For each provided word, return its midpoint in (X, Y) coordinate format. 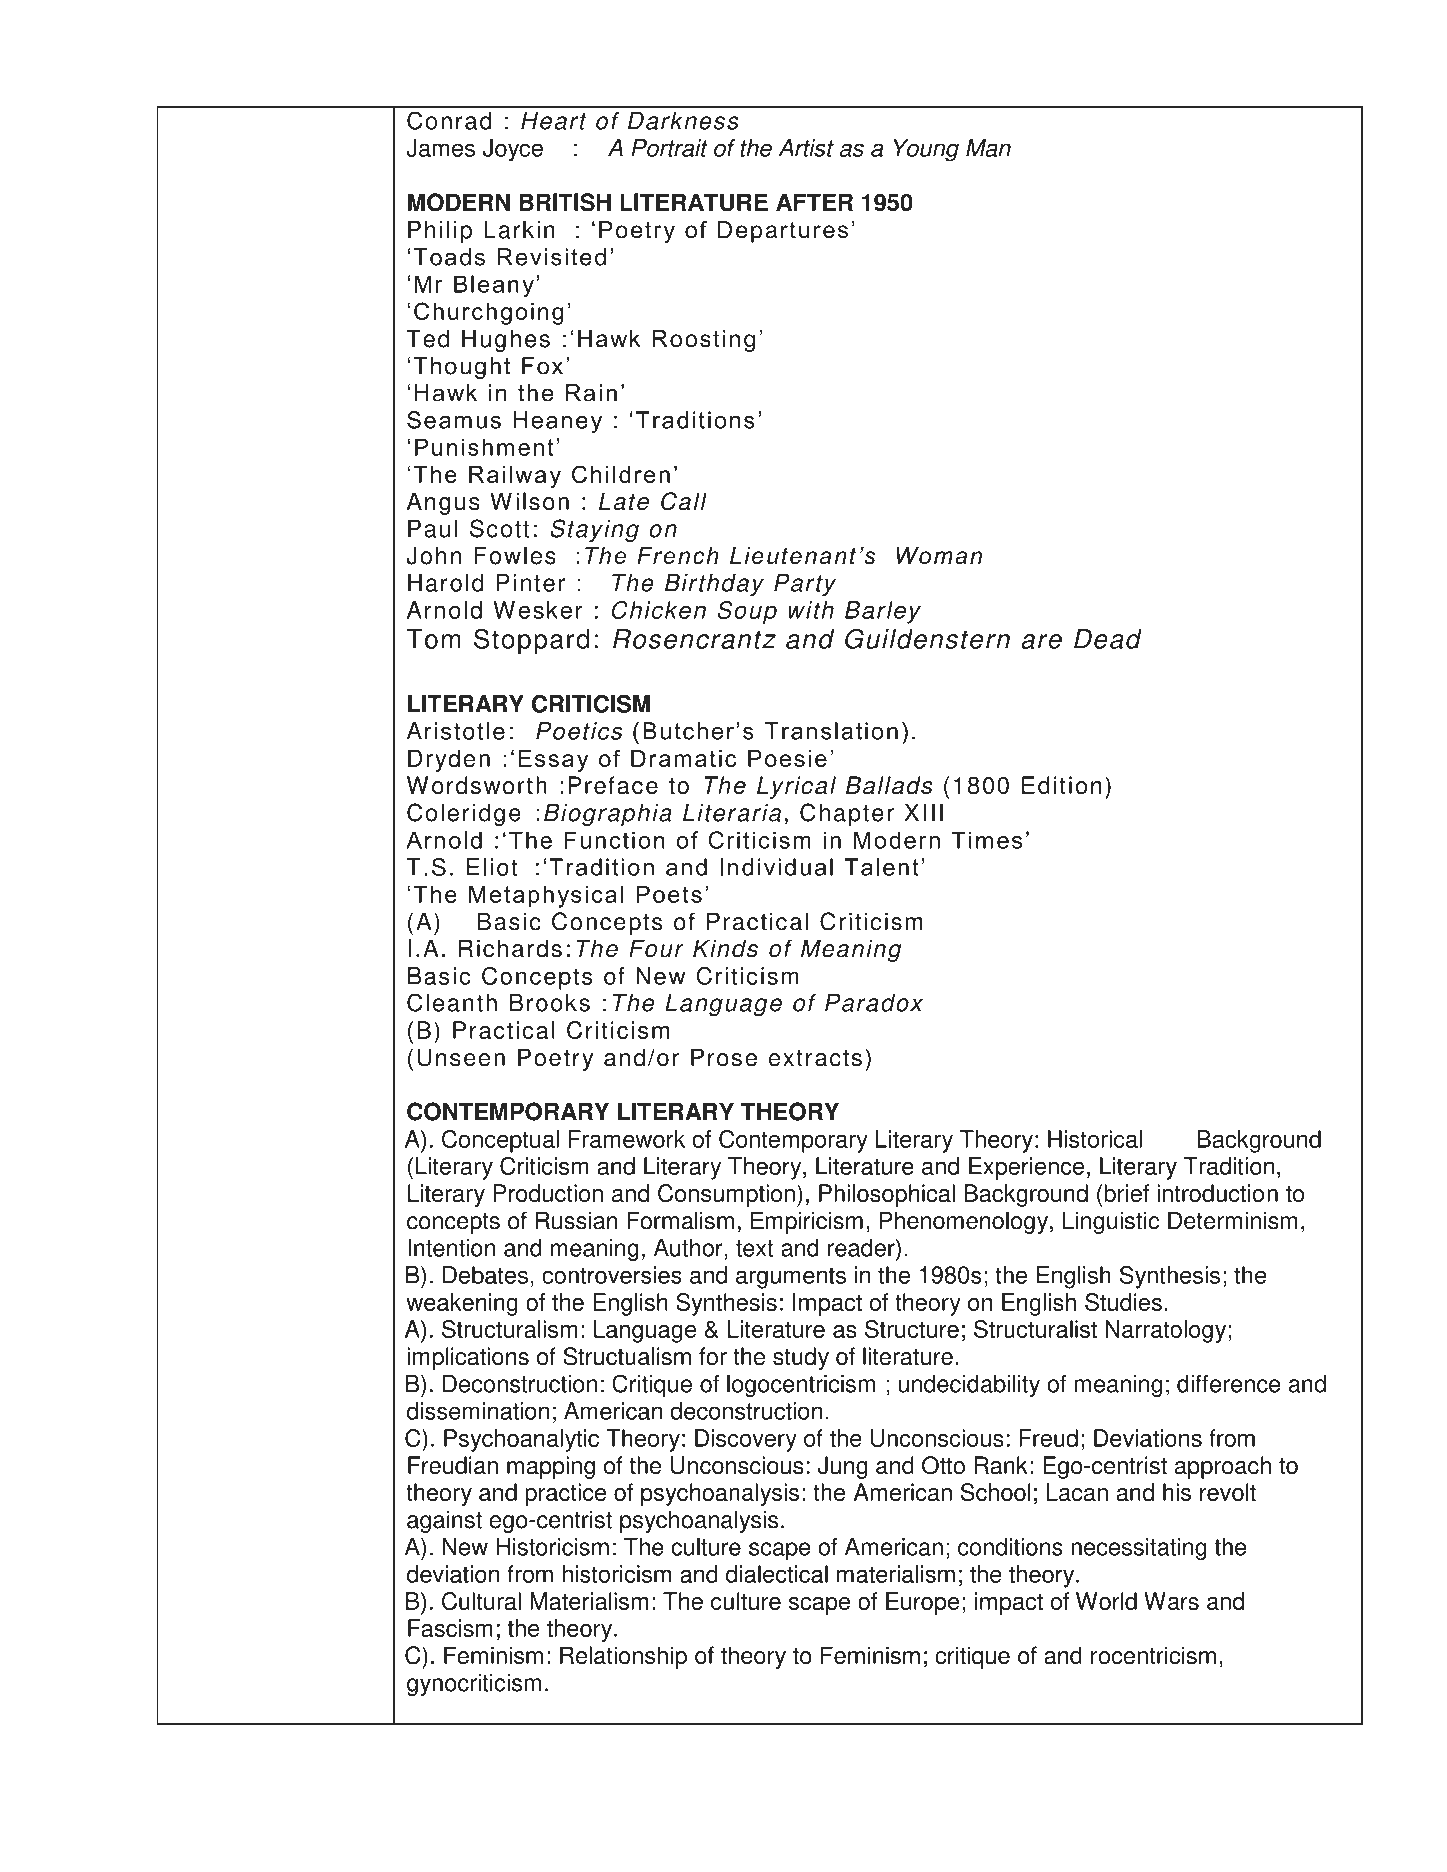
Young (926, 150)
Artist (806, 148)
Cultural (481, 1601)
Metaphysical (546, 896)
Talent (881, 867)
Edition (1061, 785)
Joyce (513, 150)
